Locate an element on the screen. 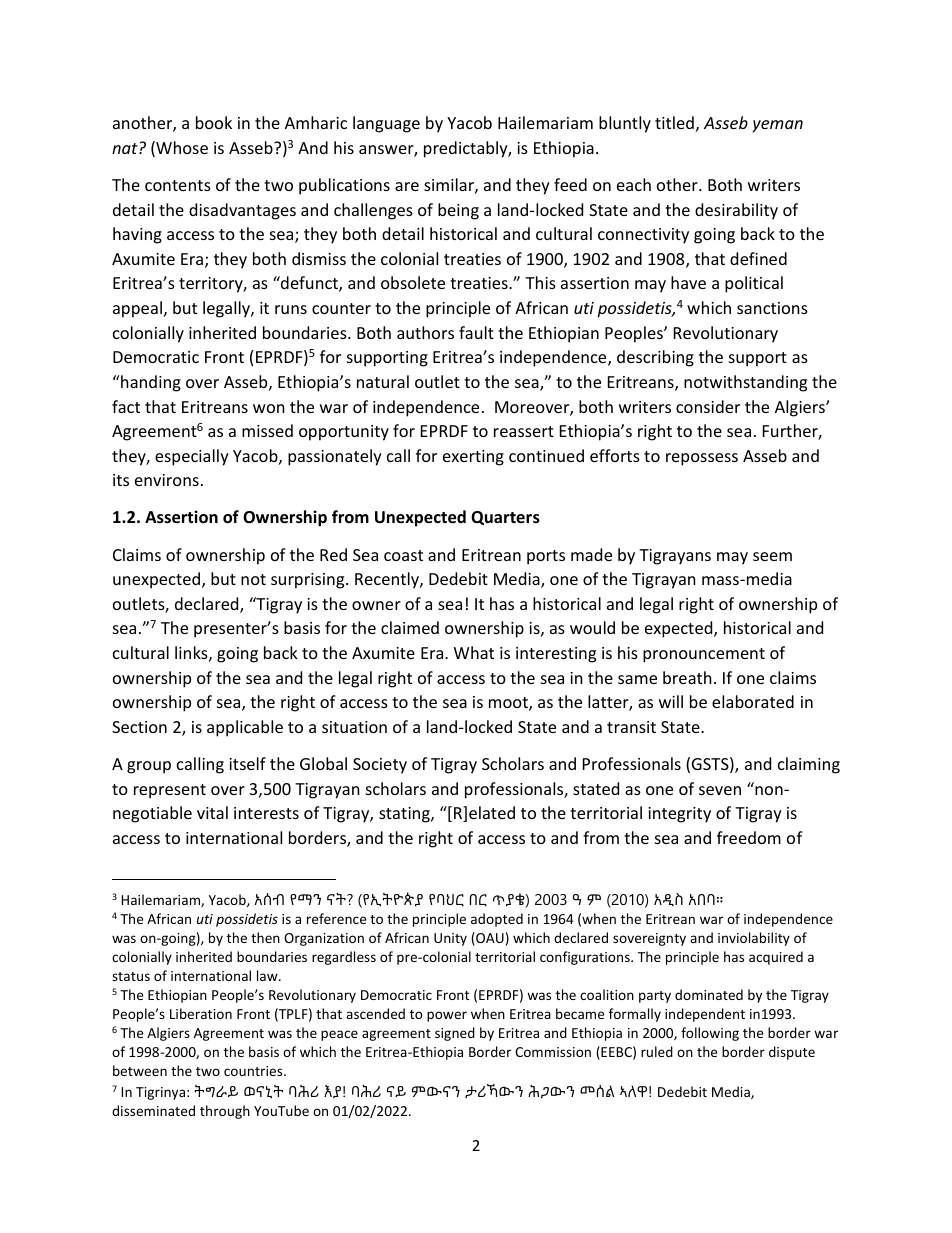  following is located at coordinates (710, 1034).
